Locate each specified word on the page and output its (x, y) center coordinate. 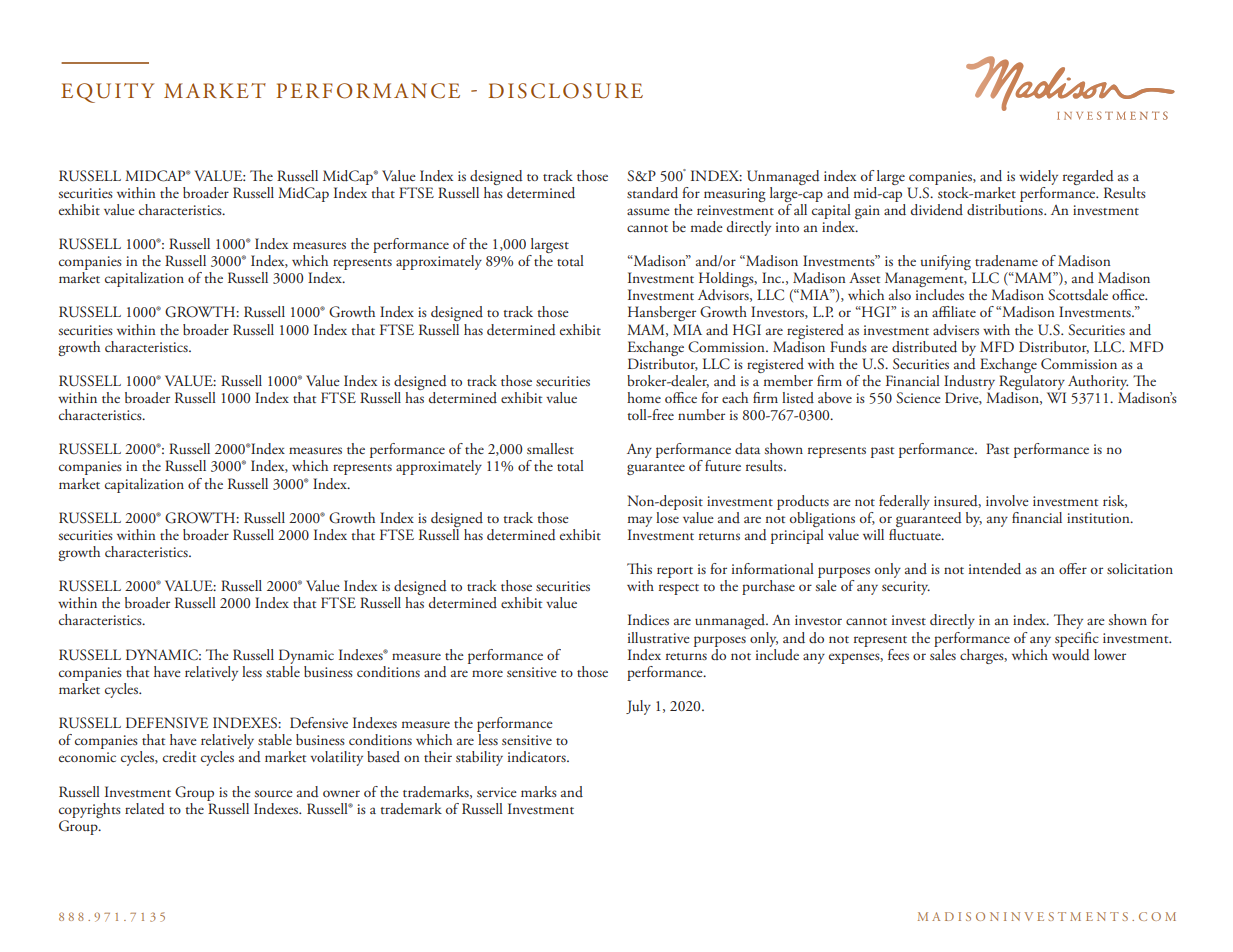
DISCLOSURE (565, 91)
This (639, 568)
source (274, 793)
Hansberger (662, 313)
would (1071, 653)
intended (995, 569)
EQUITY (107, 93)
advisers (956, 330)
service (497, 792)
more (487, 673)
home (644, 397)
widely (1038, 177)
